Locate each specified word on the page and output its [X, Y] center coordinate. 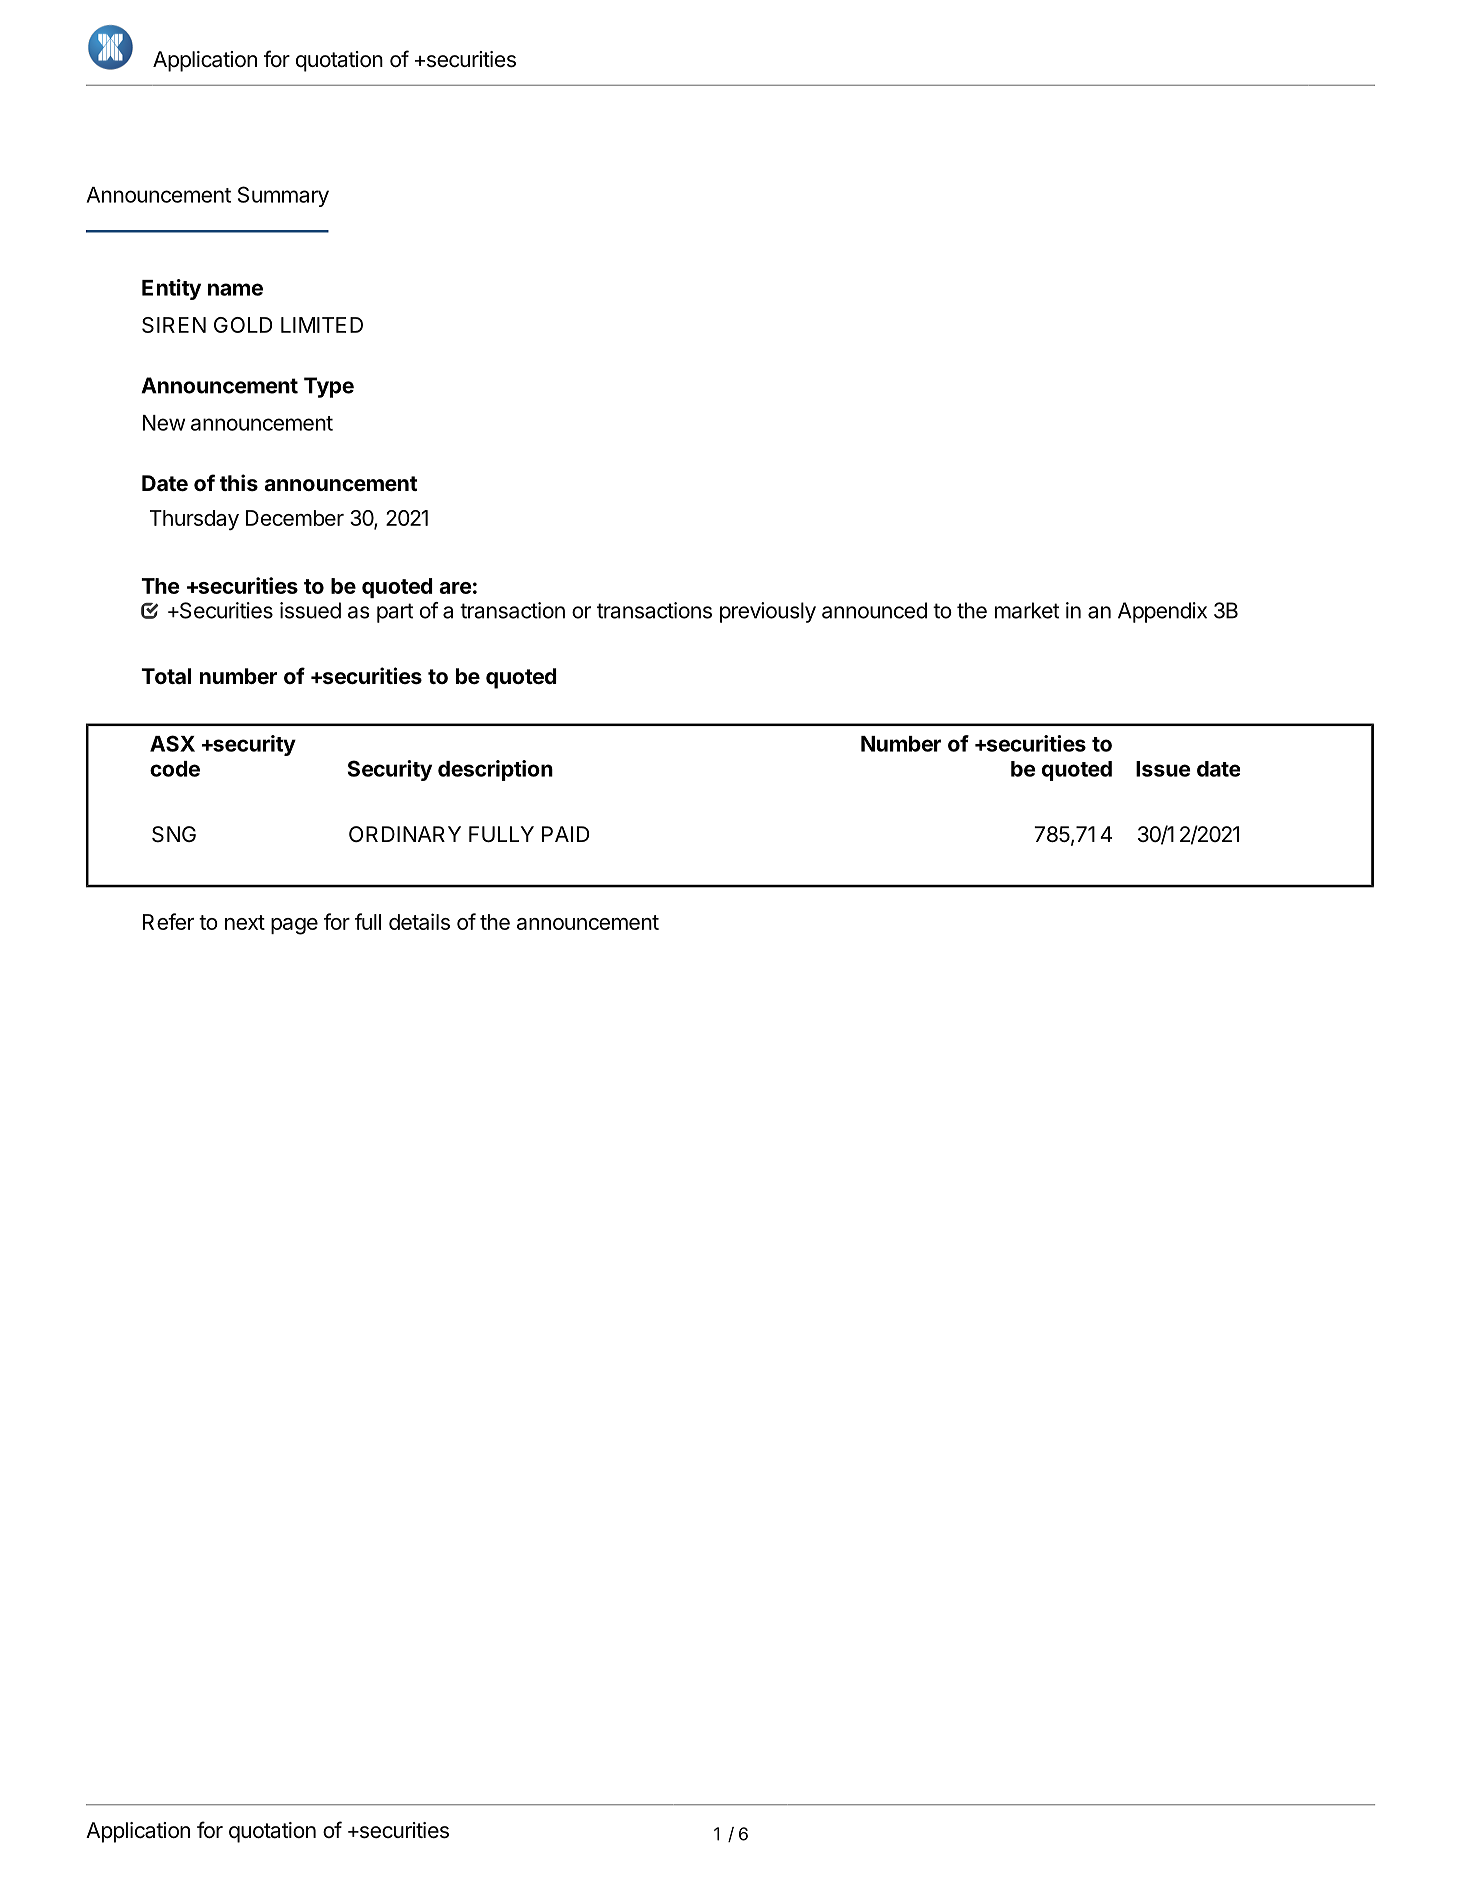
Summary [283, 196]
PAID [565, 834]
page [294, 926]
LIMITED [322, 325]
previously [768, 612]
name [235, 289]
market [1027, 610]
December [295, 518]
